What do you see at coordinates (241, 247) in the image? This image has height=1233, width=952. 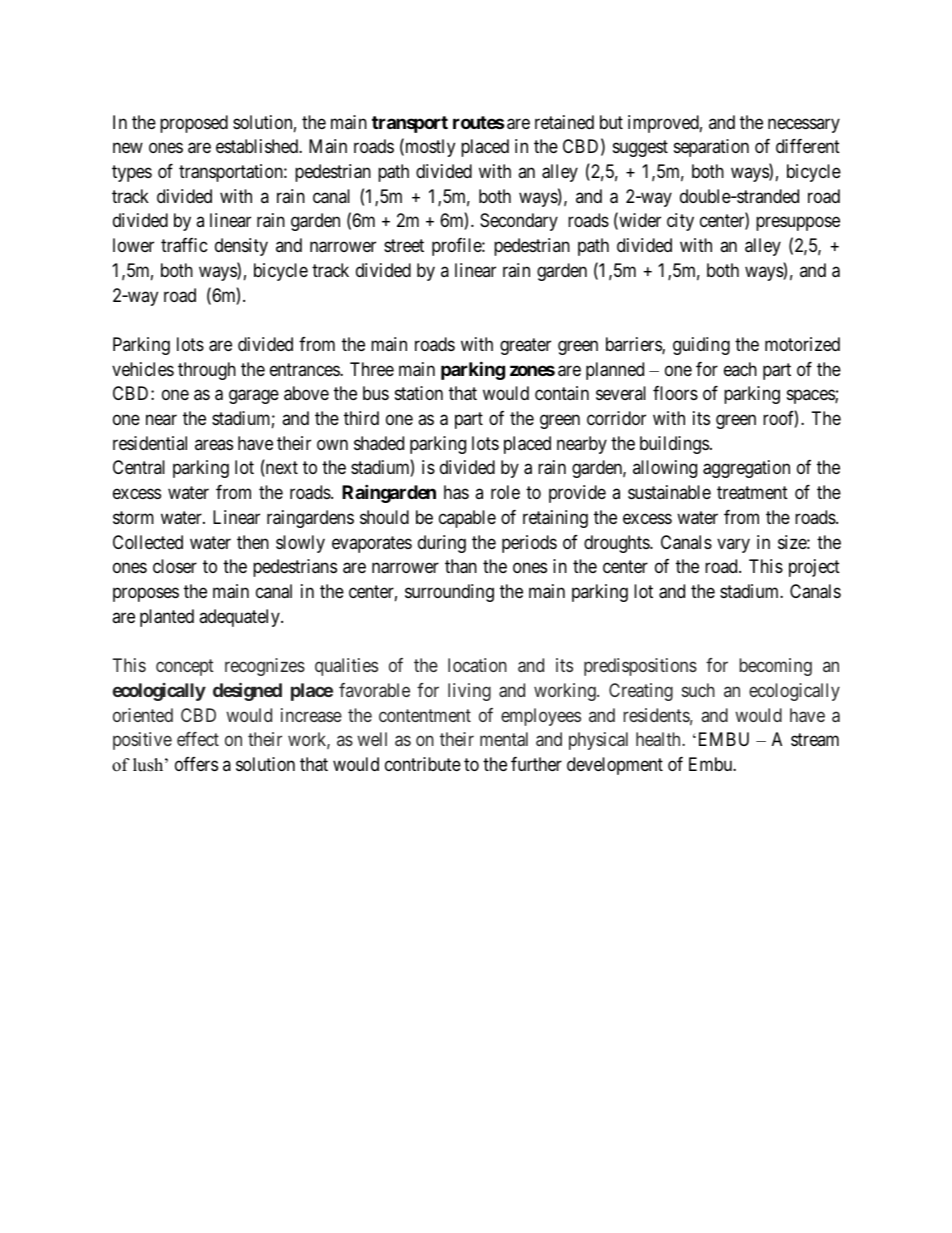 I see `density` at bounding box center [241, 247].
